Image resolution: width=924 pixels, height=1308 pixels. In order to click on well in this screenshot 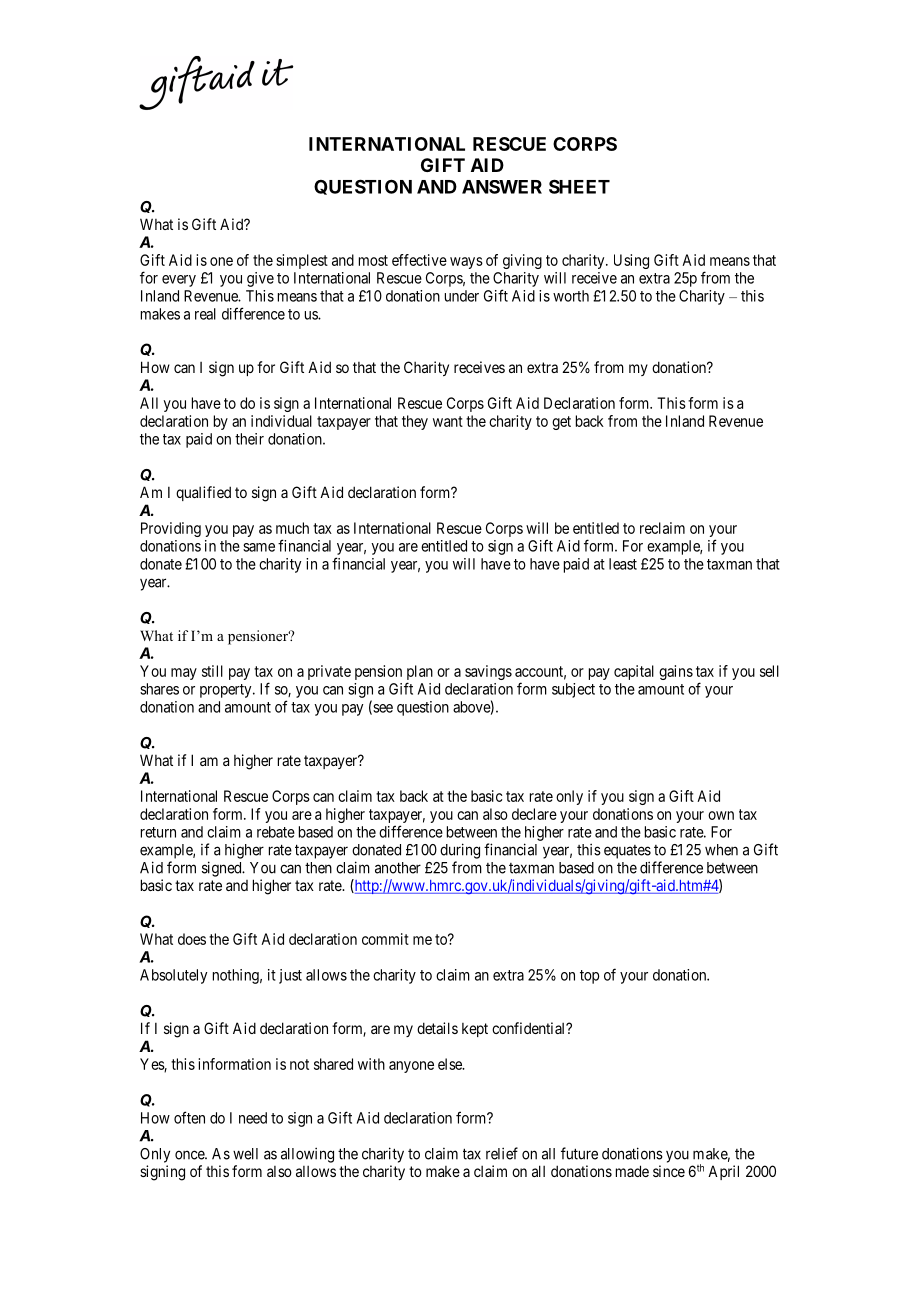, I will do `click(245, 1154)`.
